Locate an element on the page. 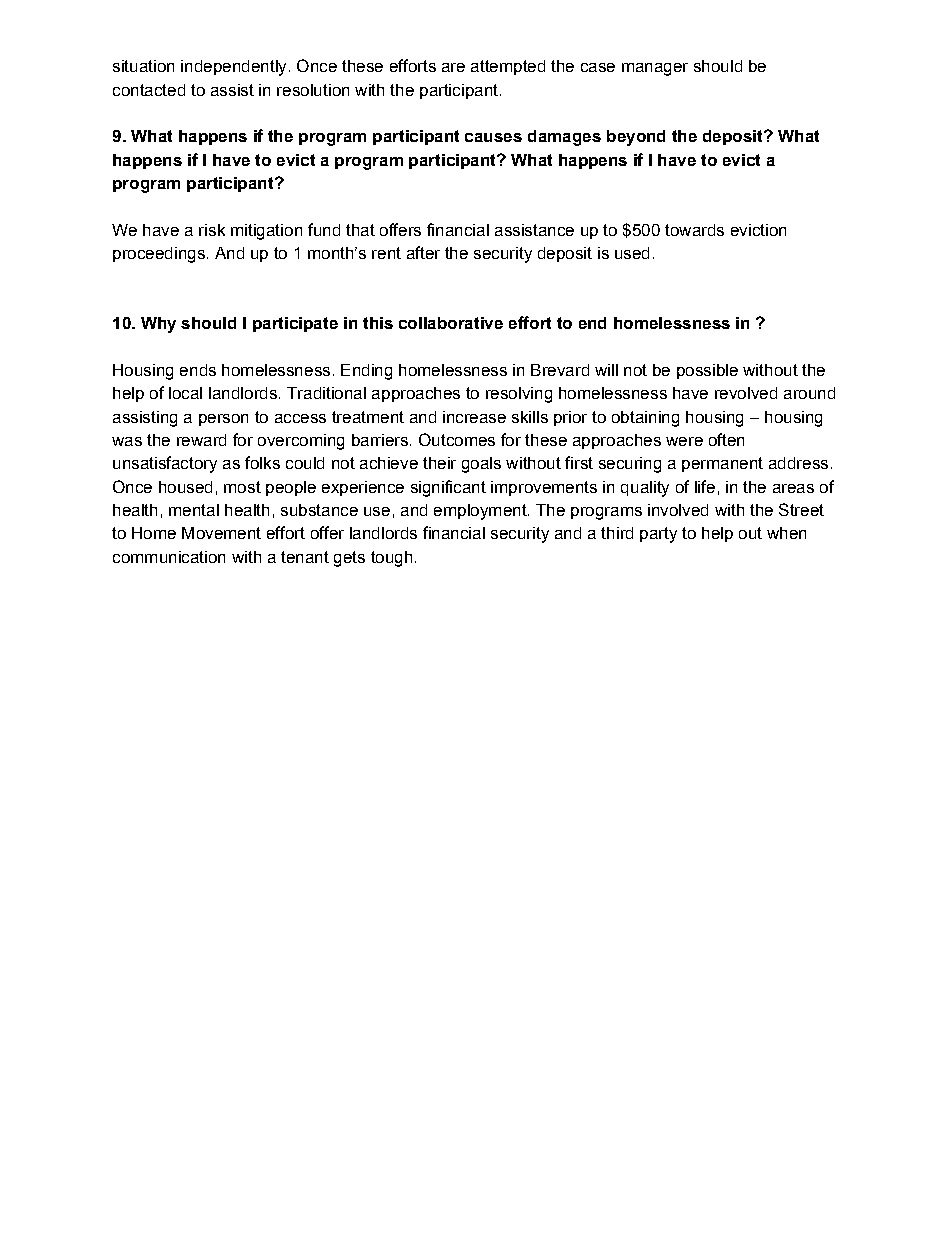 The image size is (952, 1233). tough is located at coordinates (391, 559).
